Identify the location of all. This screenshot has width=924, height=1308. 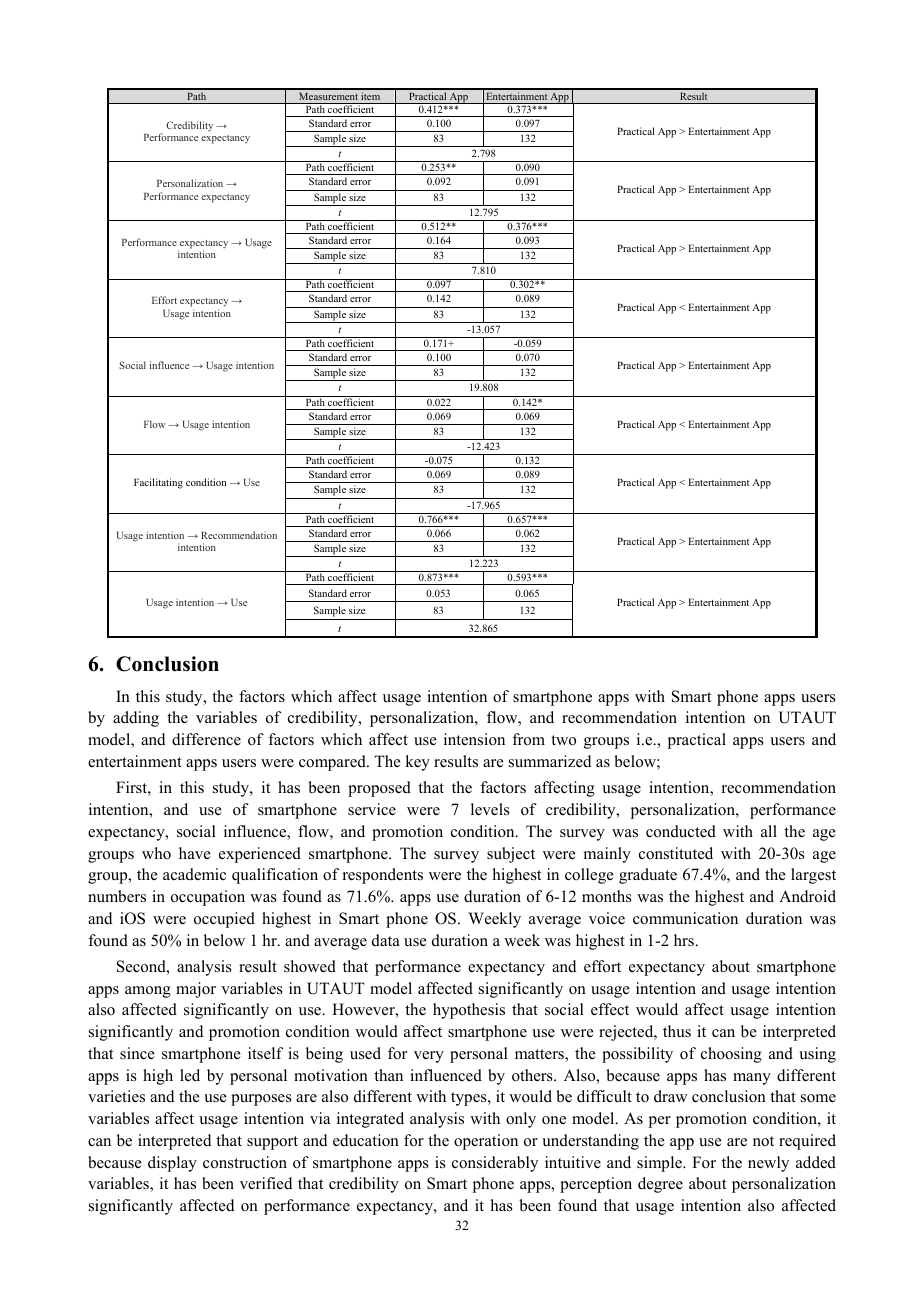
(769, 831).
